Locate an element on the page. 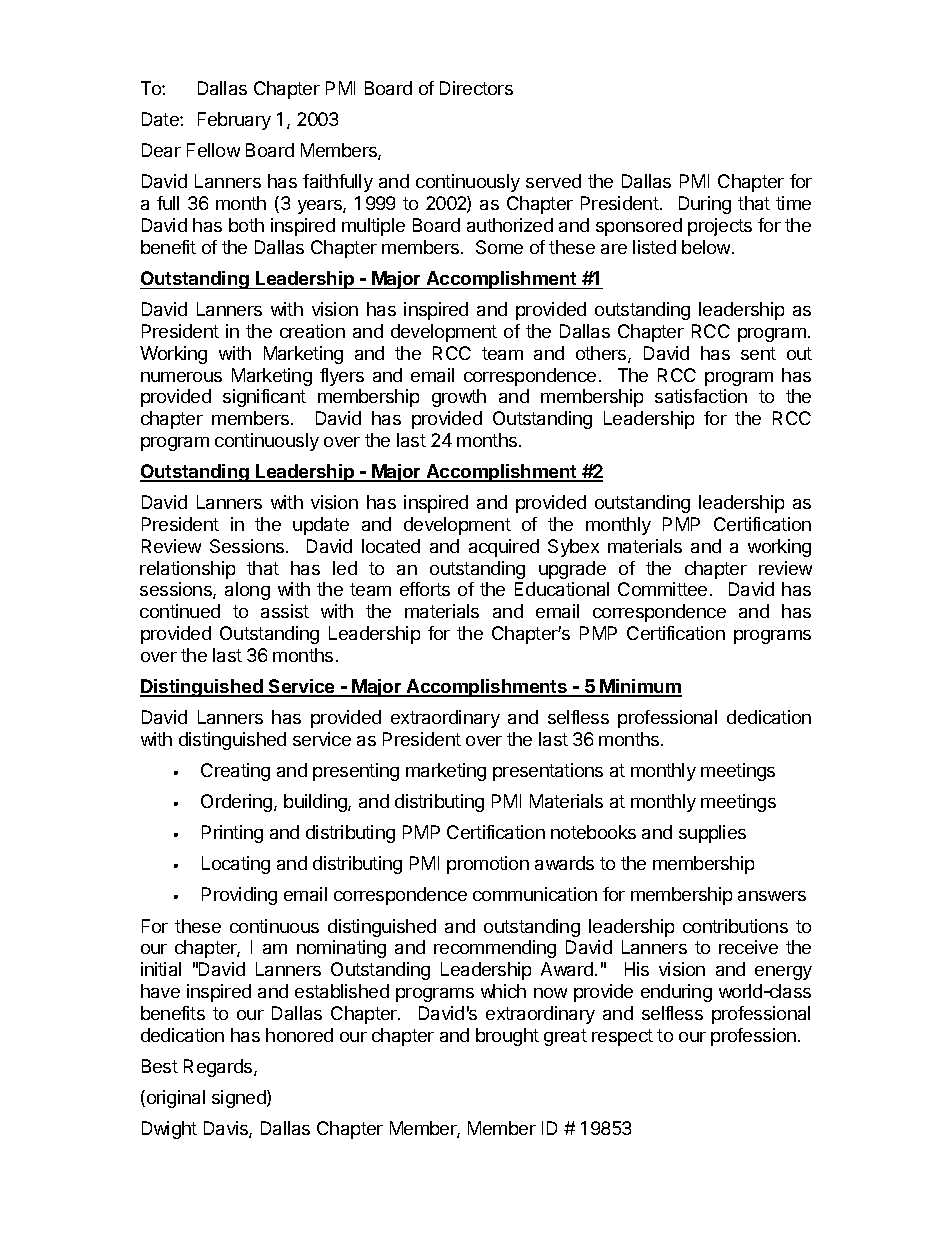 The height and width of the document is (1233, 952). Committee is located at coordinates (662, 589).
